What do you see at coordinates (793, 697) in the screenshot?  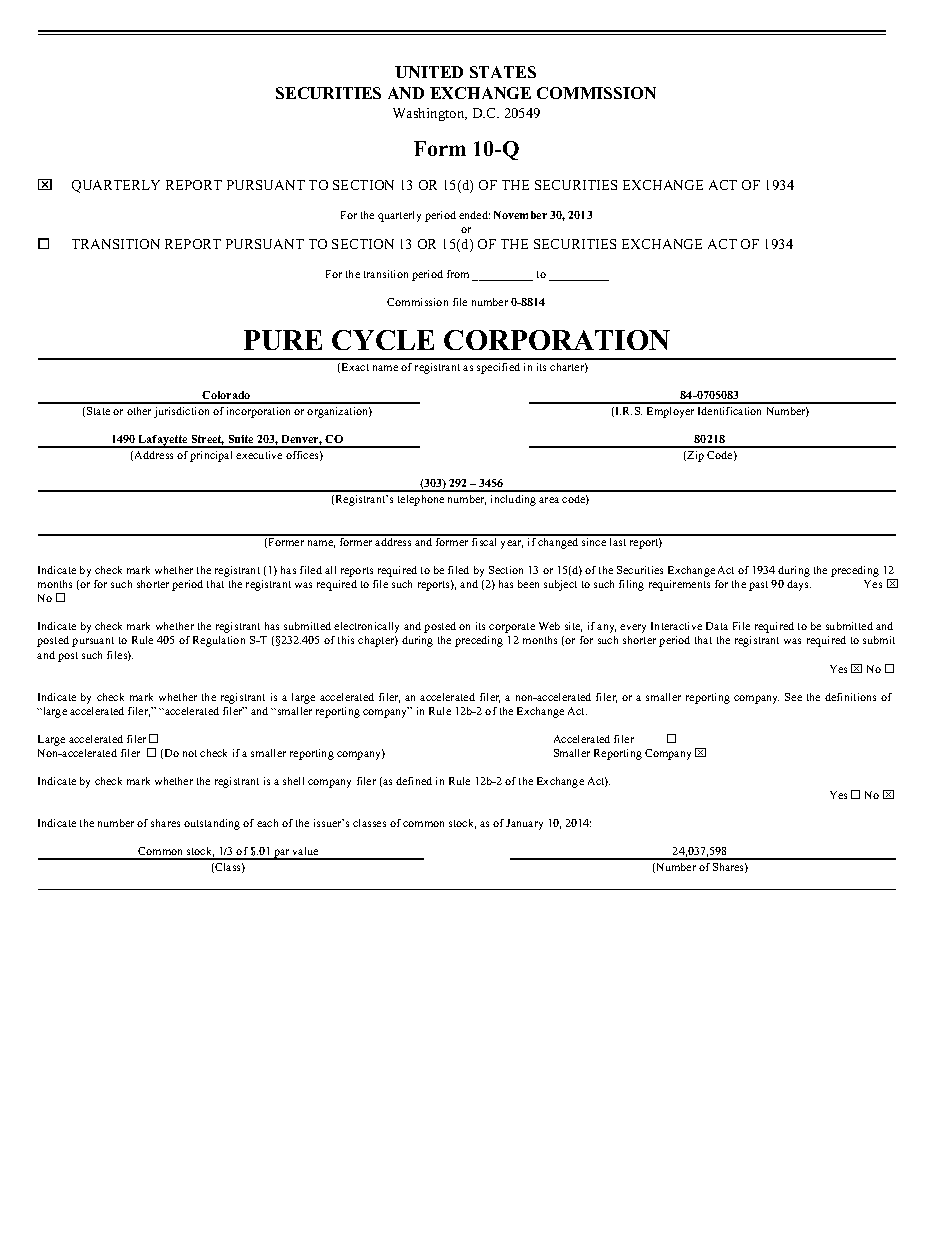 I see `See` at bounding box center [793, 697].
